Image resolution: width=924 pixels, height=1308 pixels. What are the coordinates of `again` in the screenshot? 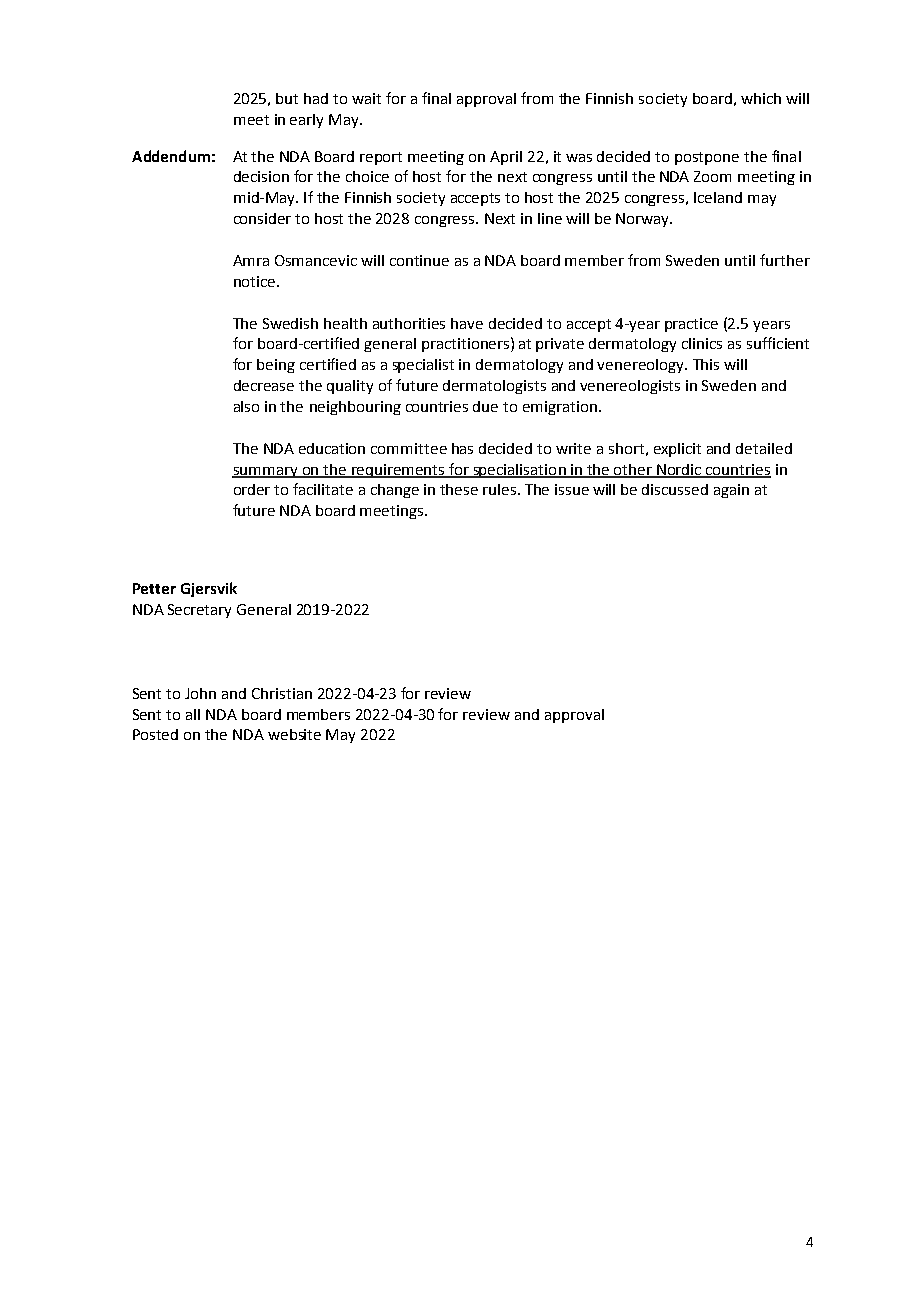 It's located at (731, 491).
